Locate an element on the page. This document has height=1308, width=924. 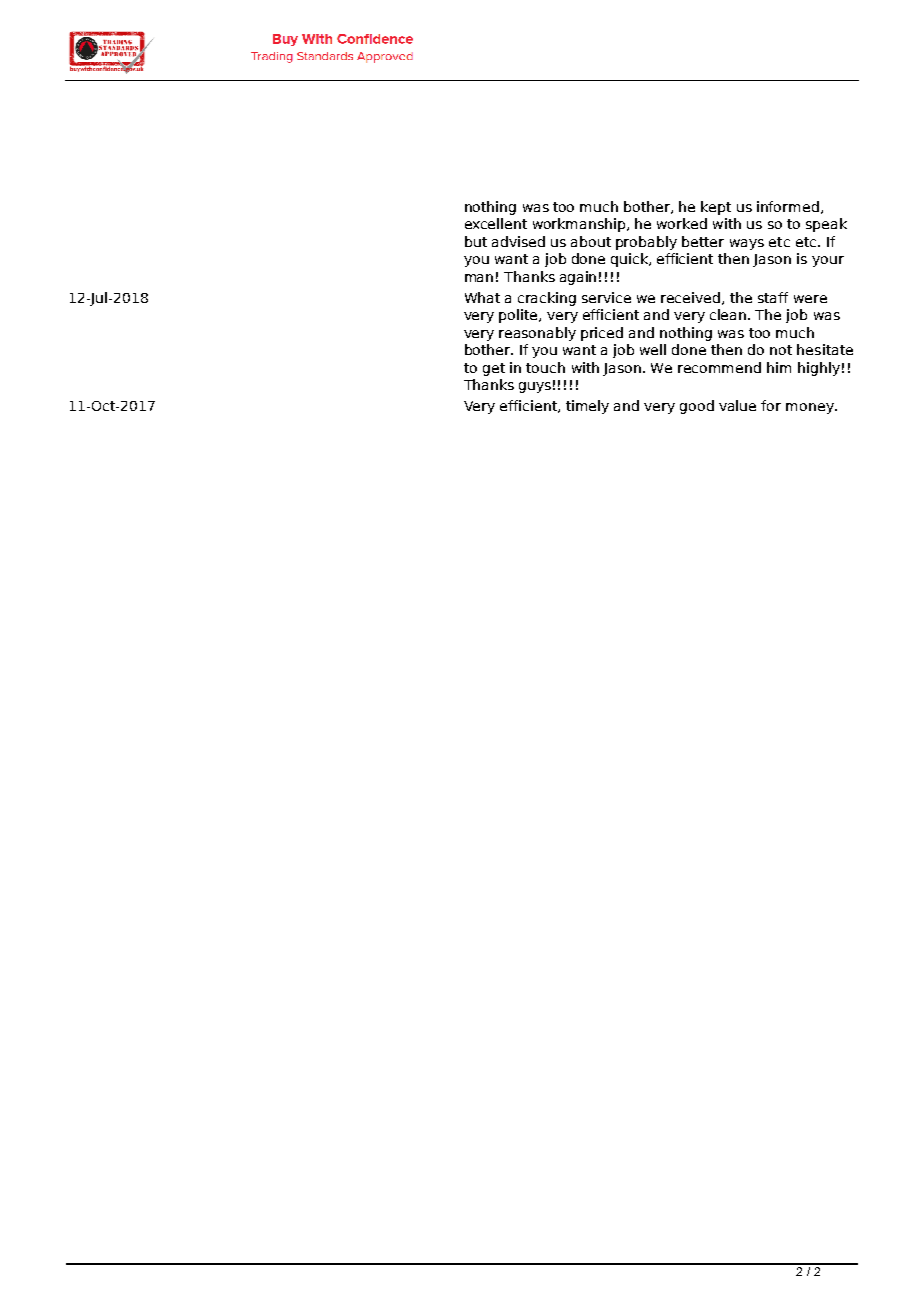
advised is located at coordinates (518, 241).
